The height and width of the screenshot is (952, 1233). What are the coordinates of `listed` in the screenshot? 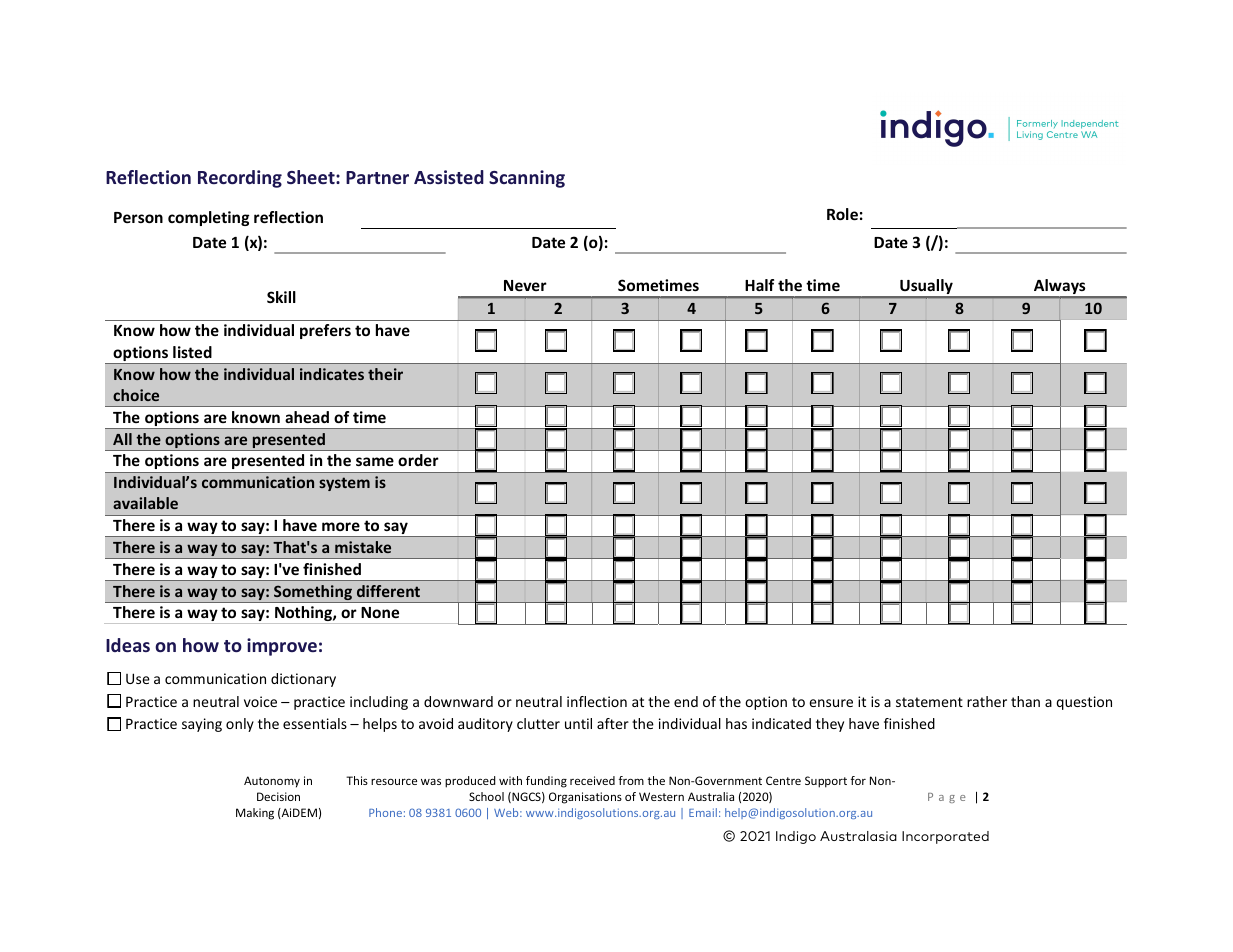 It's located at (192, 352).
